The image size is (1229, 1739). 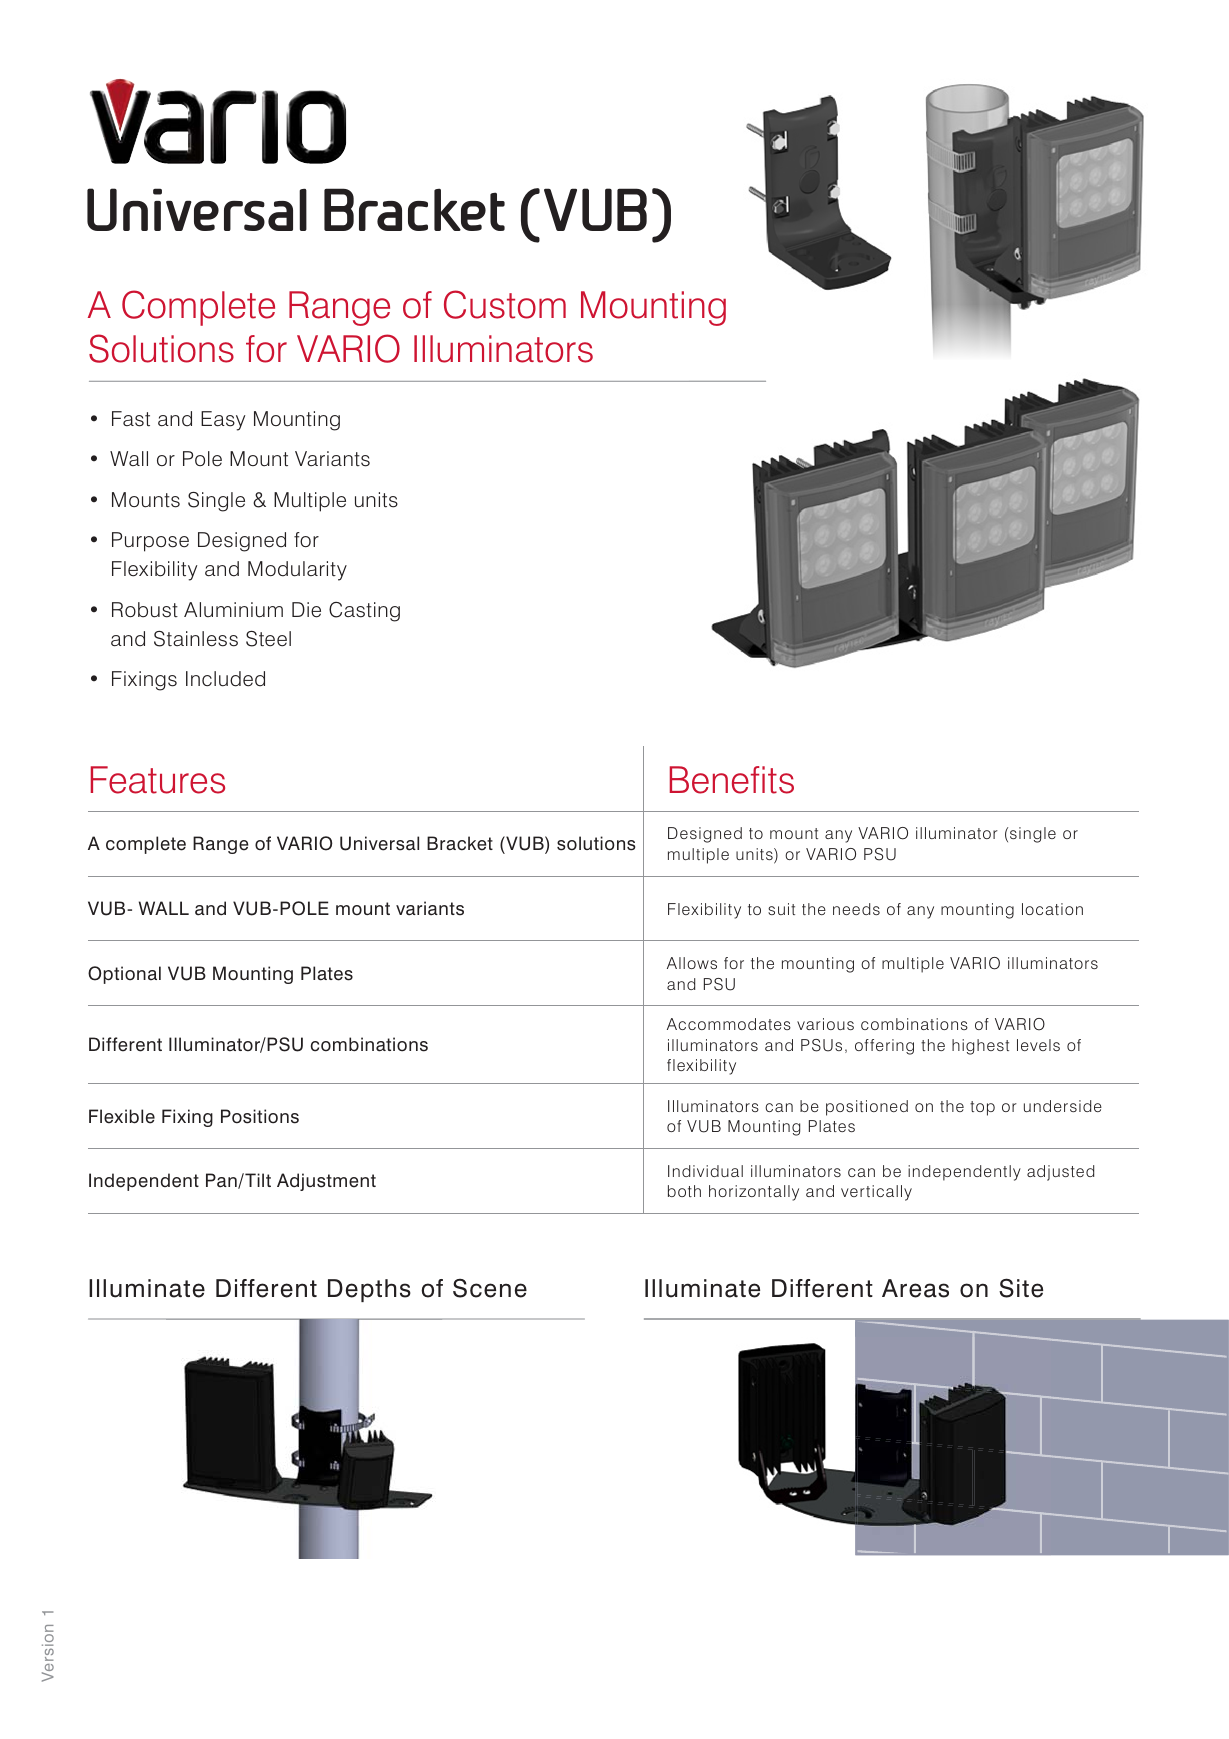 I want to click on location, so click(x=1052, y=909).
